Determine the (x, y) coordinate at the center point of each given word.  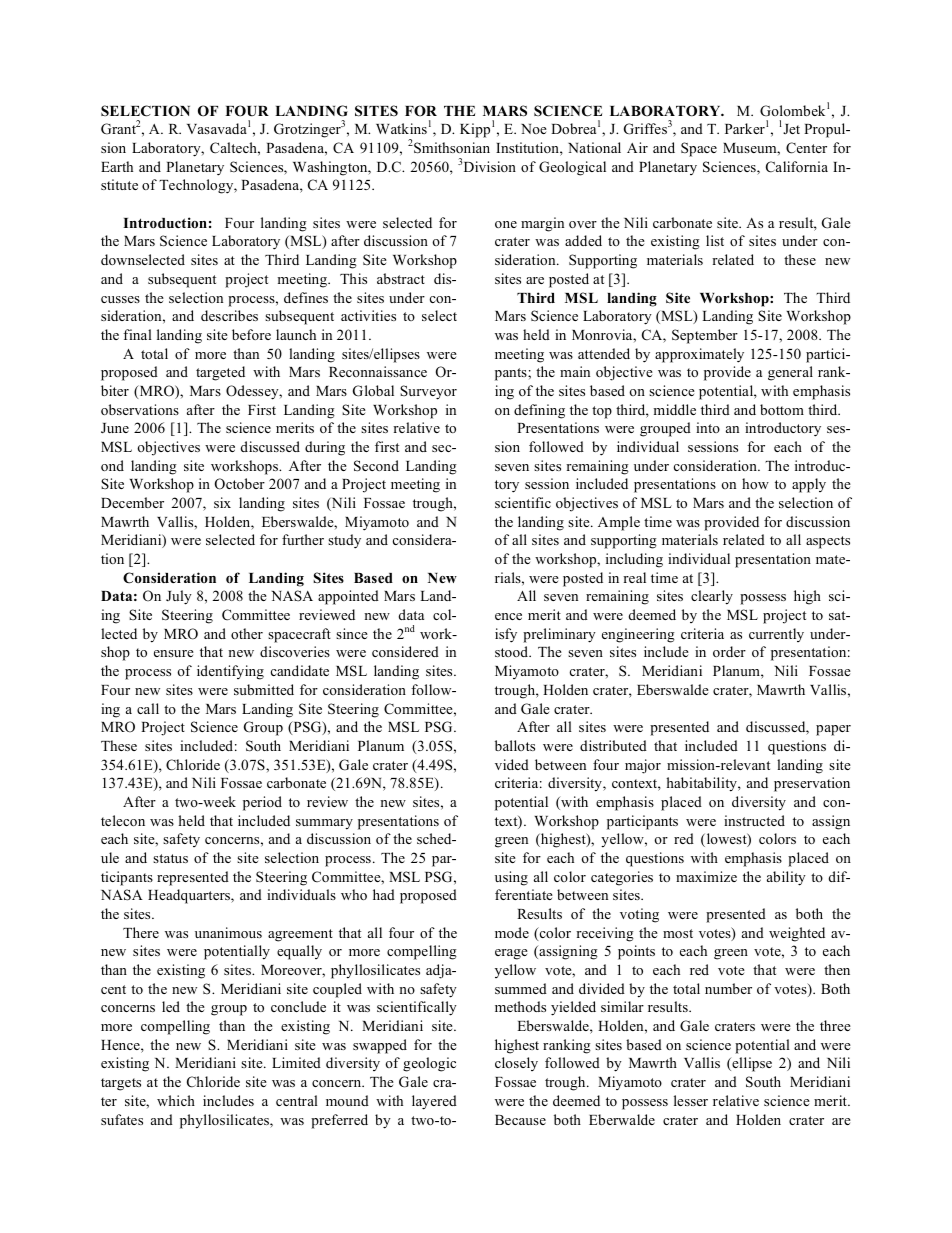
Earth (117, 166)
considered (405, 651)
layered (434, 1102)
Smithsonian (452, 148)
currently (776, 635)
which (176, 1100)
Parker (745, 128)
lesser (691, 1100)
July (179, 597)
